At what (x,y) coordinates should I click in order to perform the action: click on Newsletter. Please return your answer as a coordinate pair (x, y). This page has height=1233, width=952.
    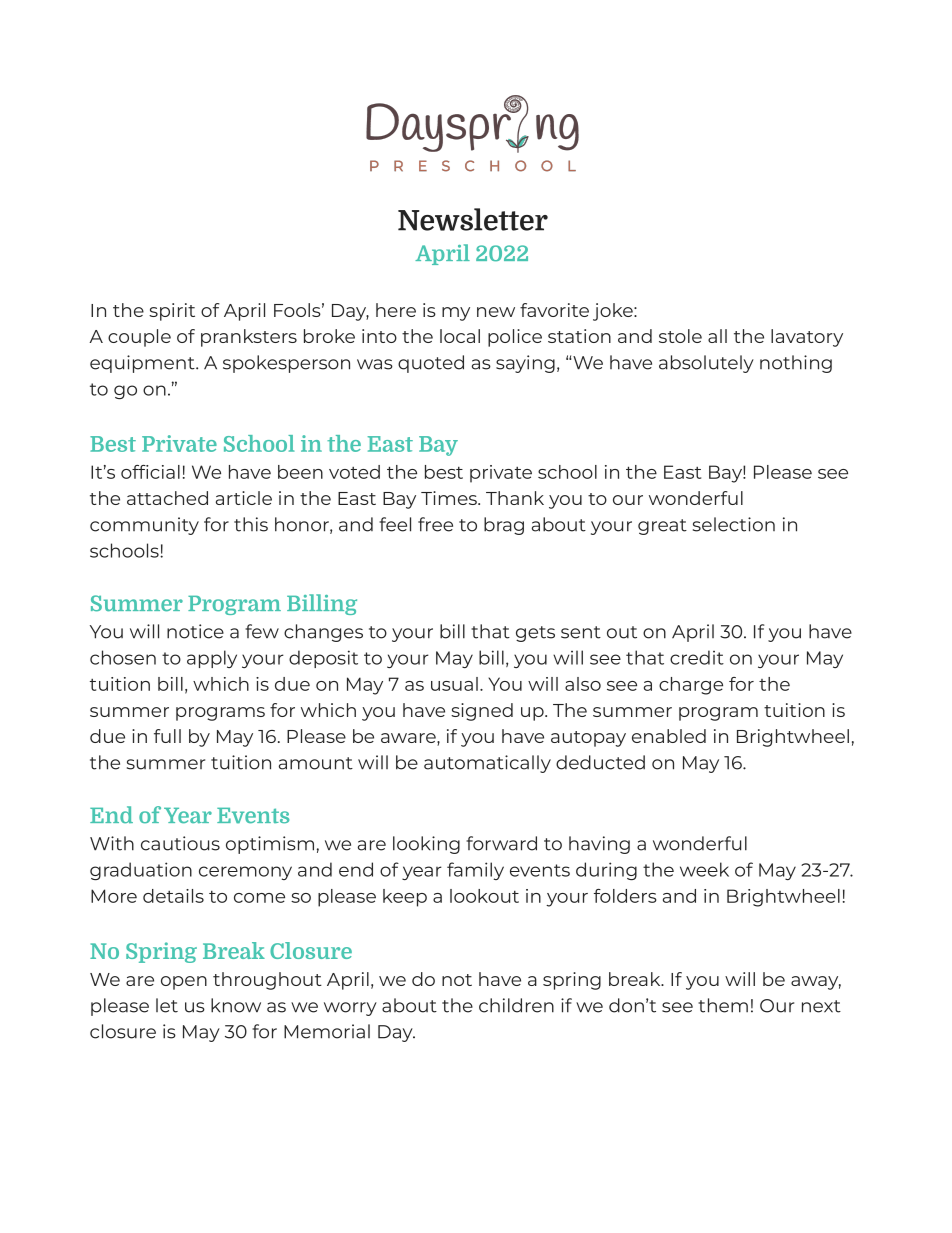
    Looking at the image, I should click on (473, 219).
